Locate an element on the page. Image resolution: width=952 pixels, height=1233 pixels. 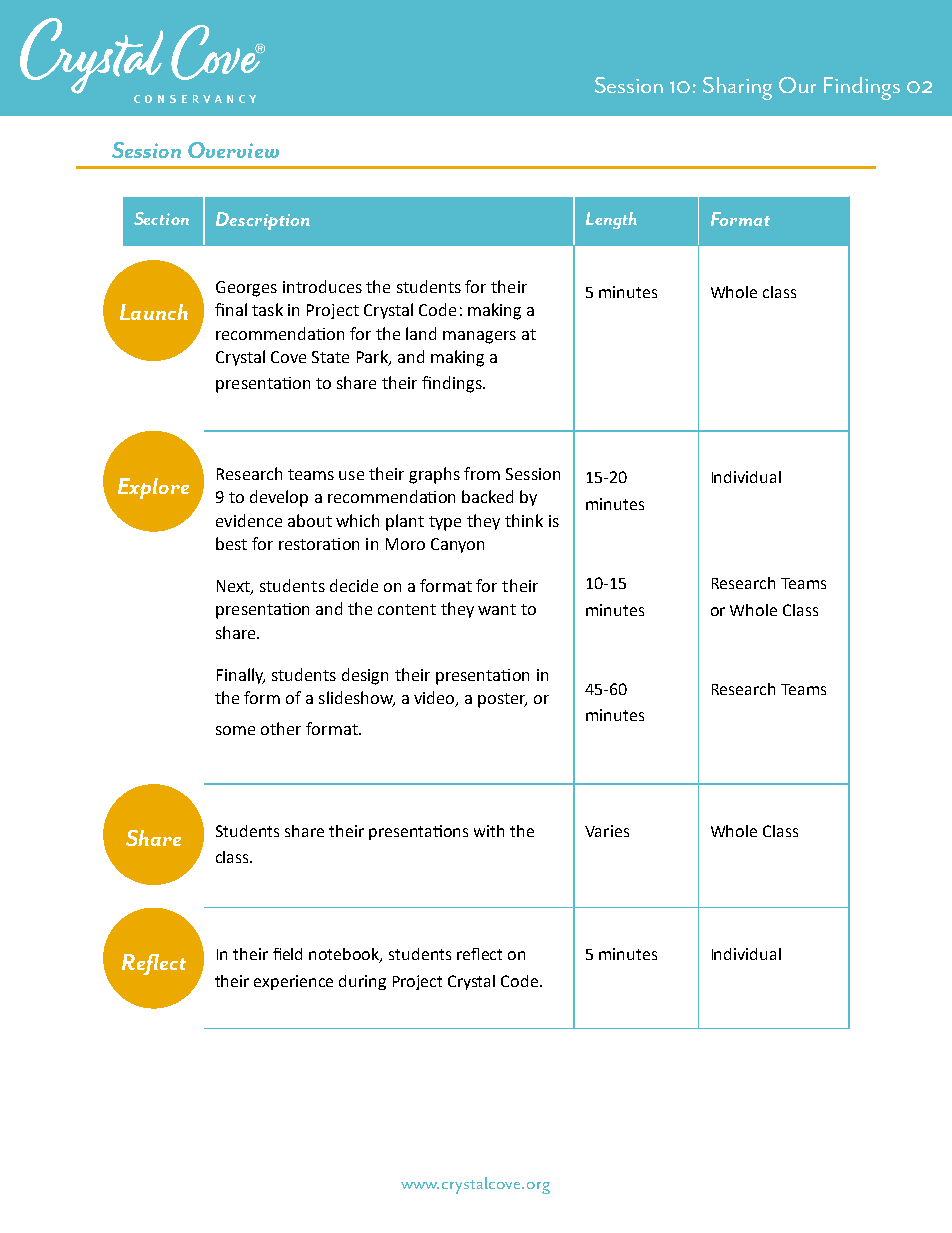
Sharing is located at coordinates (737, 88).
